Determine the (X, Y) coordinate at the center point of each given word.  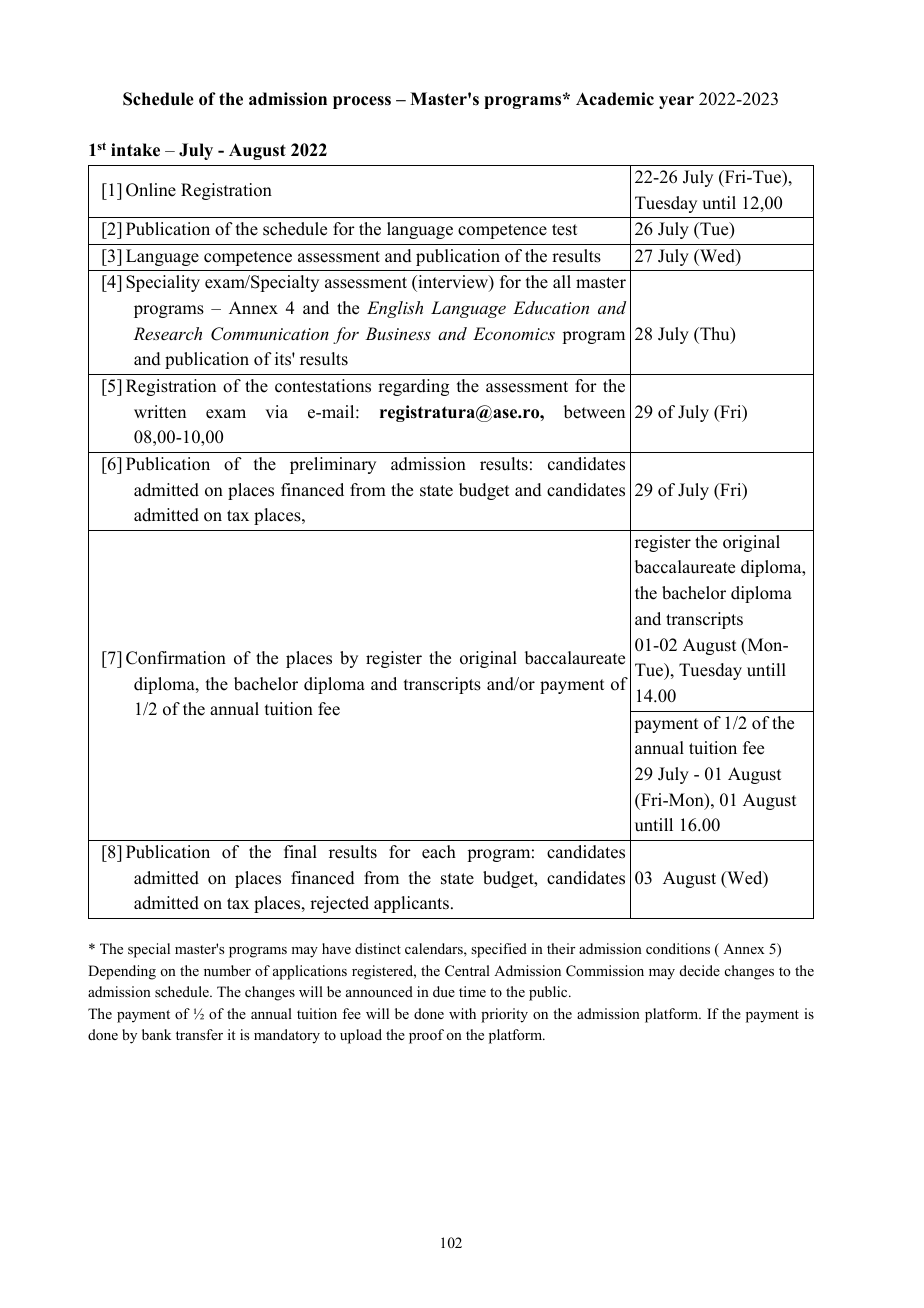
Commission (605, 971)
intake (135, 150)
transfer (199, 1034)
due (444, 991)
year (676, 102)
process (362, 102)
